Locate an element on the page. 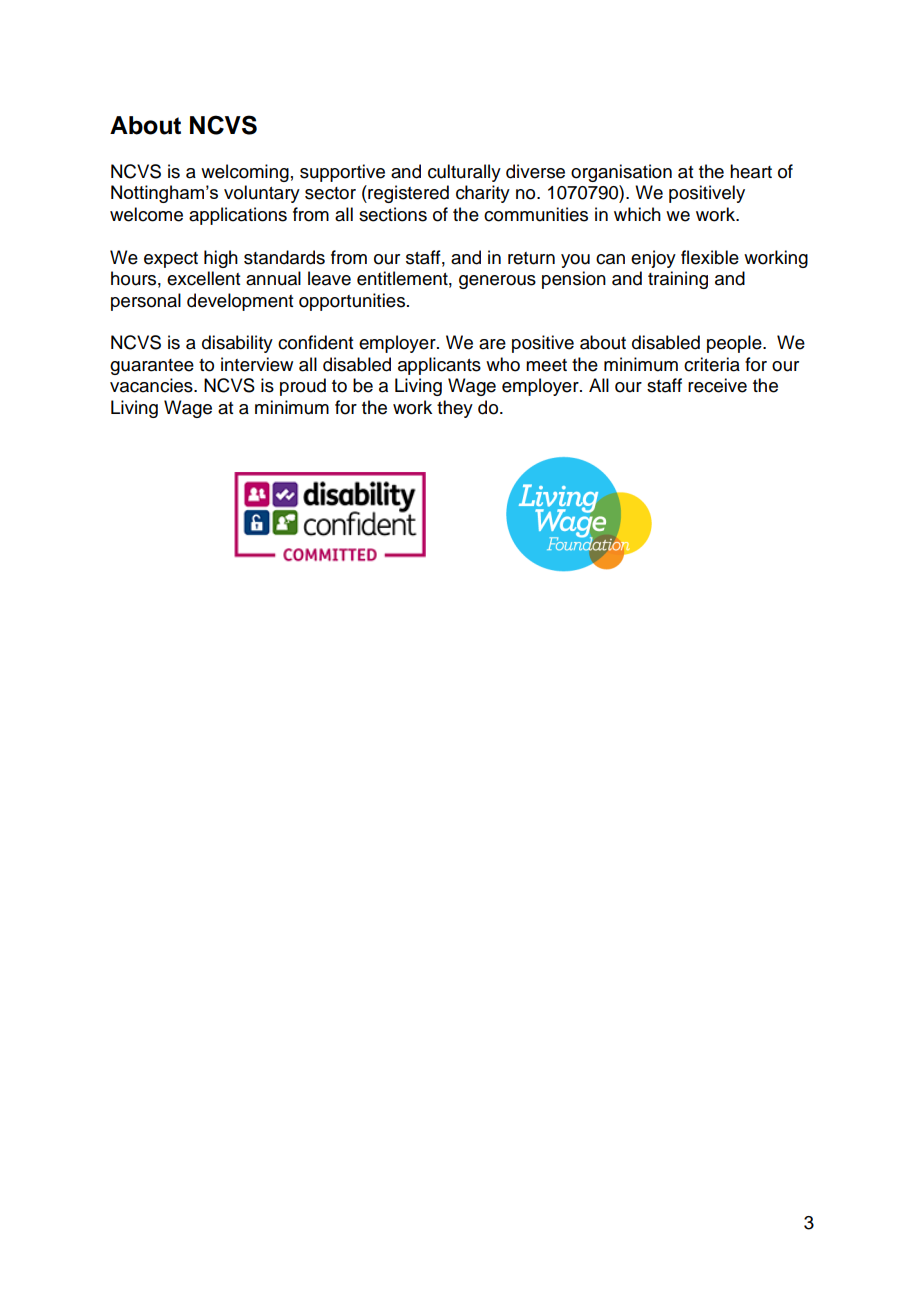 This document has height=1309, width=924. vacancies is located at coordinates (152, 385).
